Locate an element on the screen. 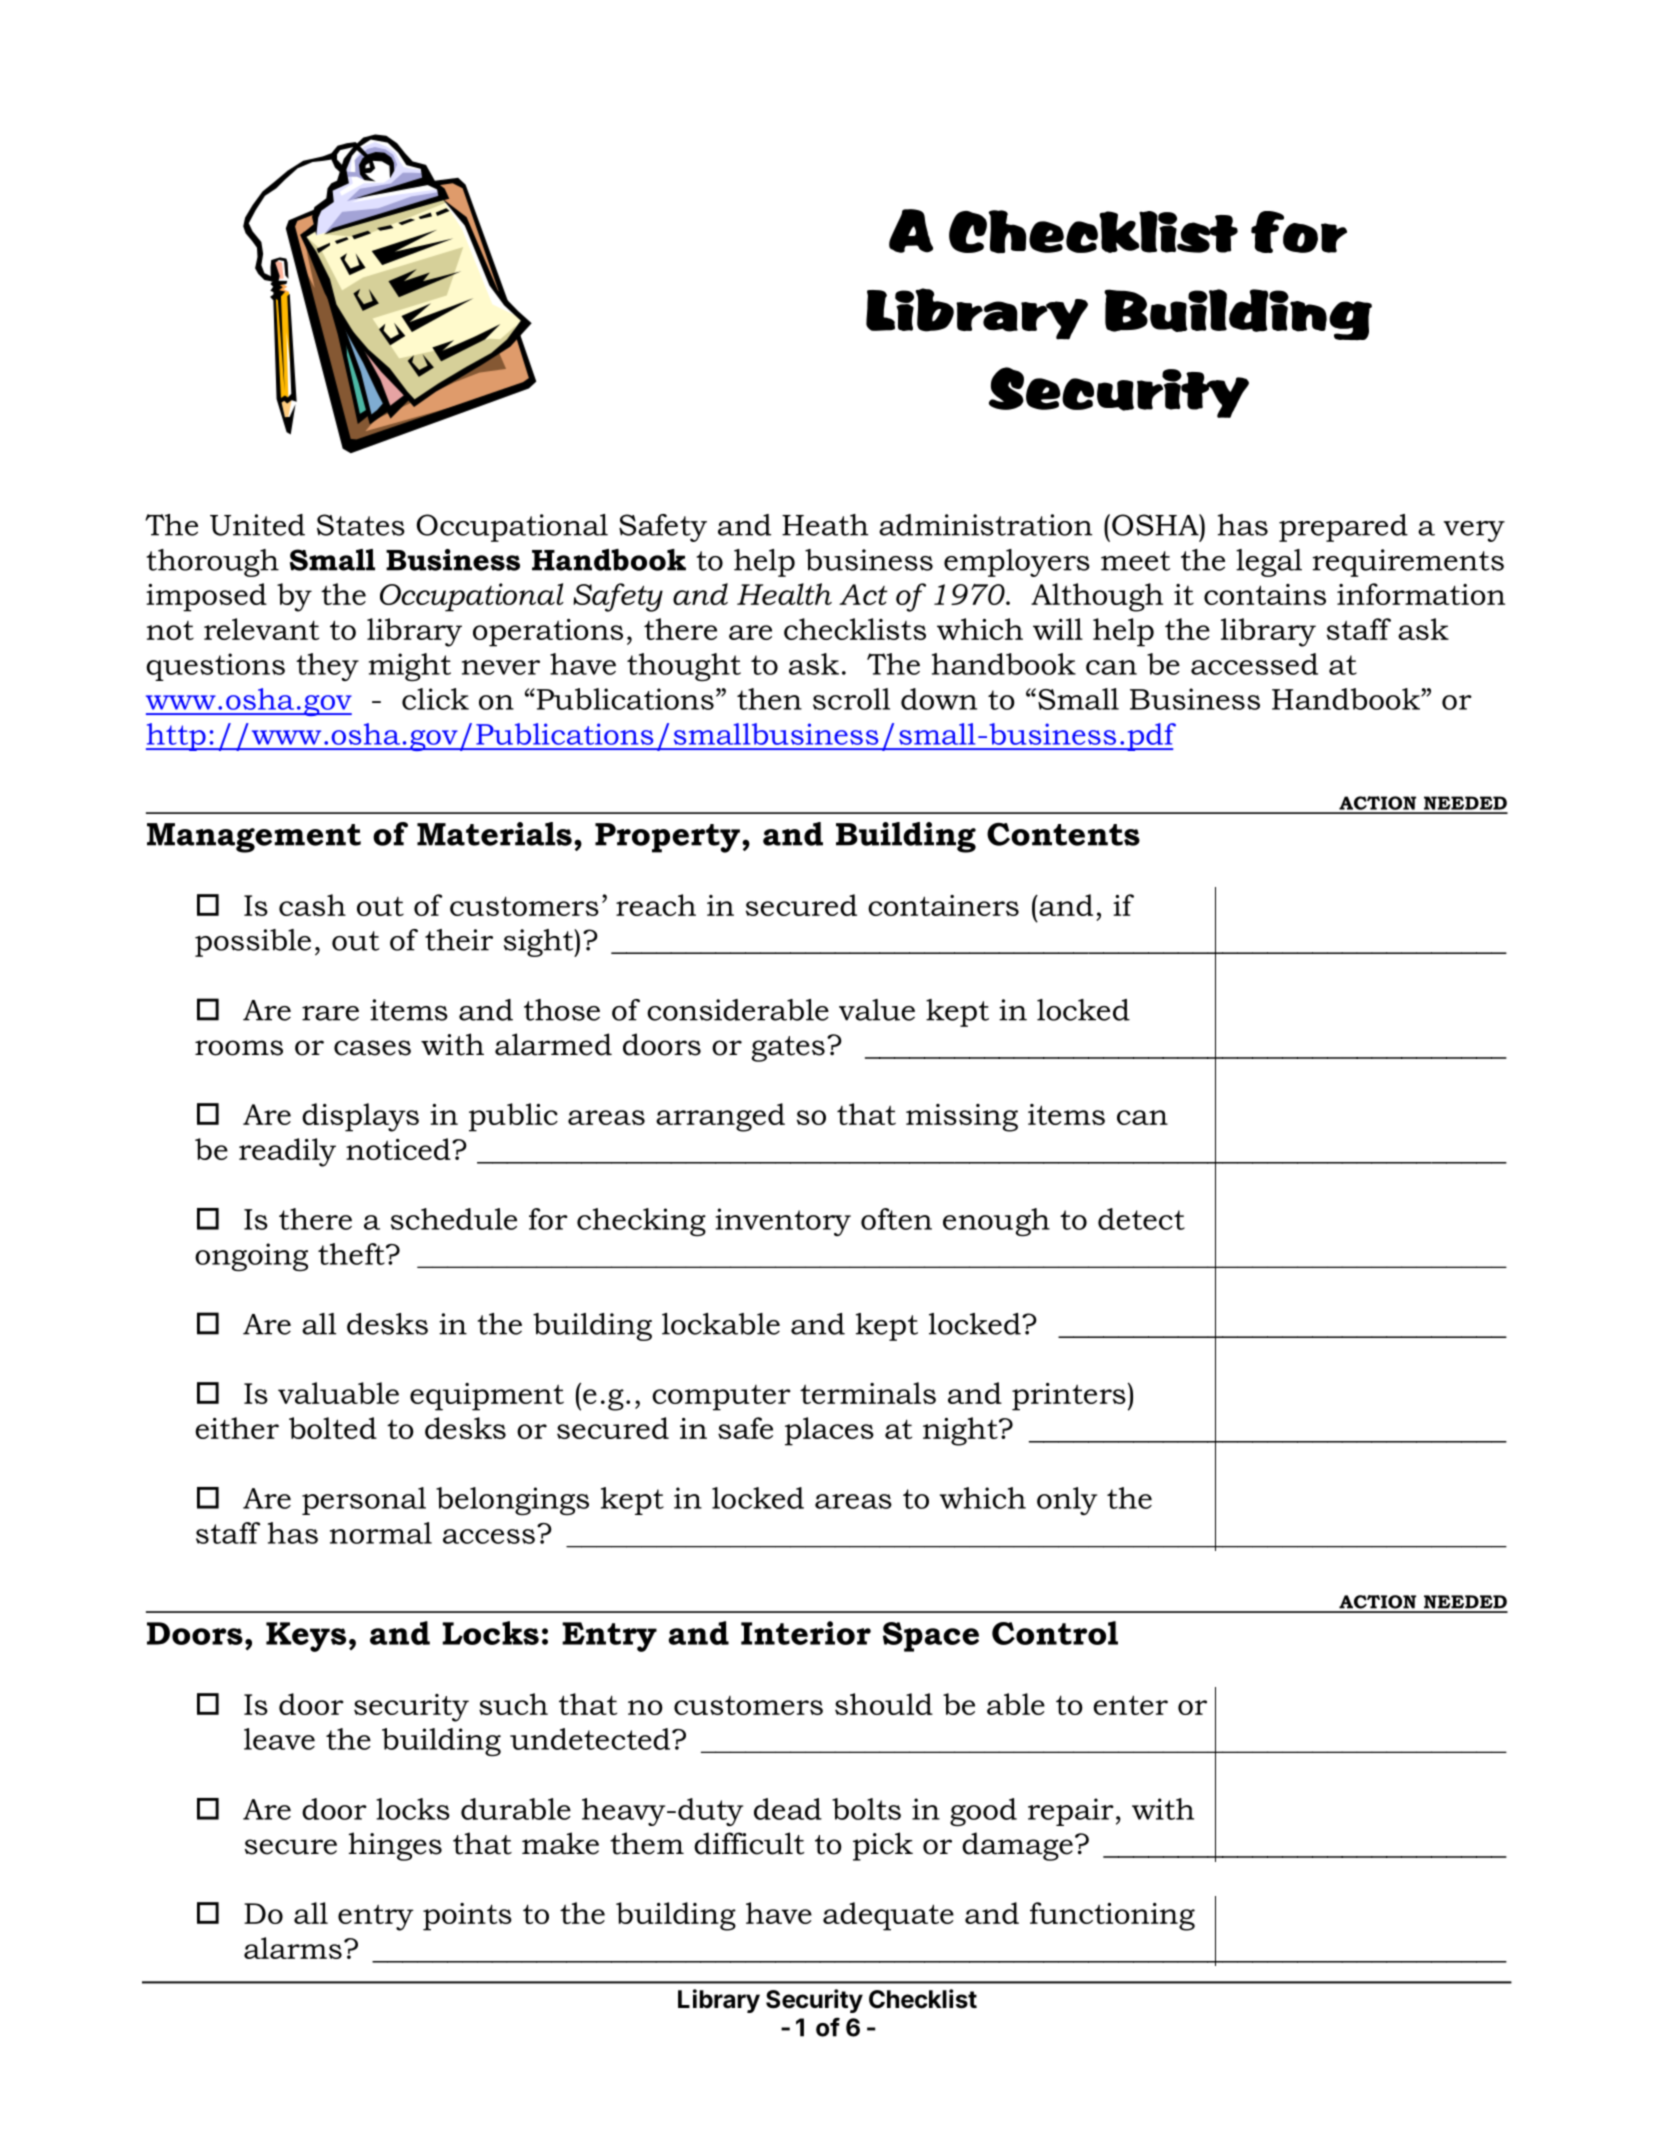 This screenshot has height=2139, width=1653. States is located at coordinates (361, 525).
